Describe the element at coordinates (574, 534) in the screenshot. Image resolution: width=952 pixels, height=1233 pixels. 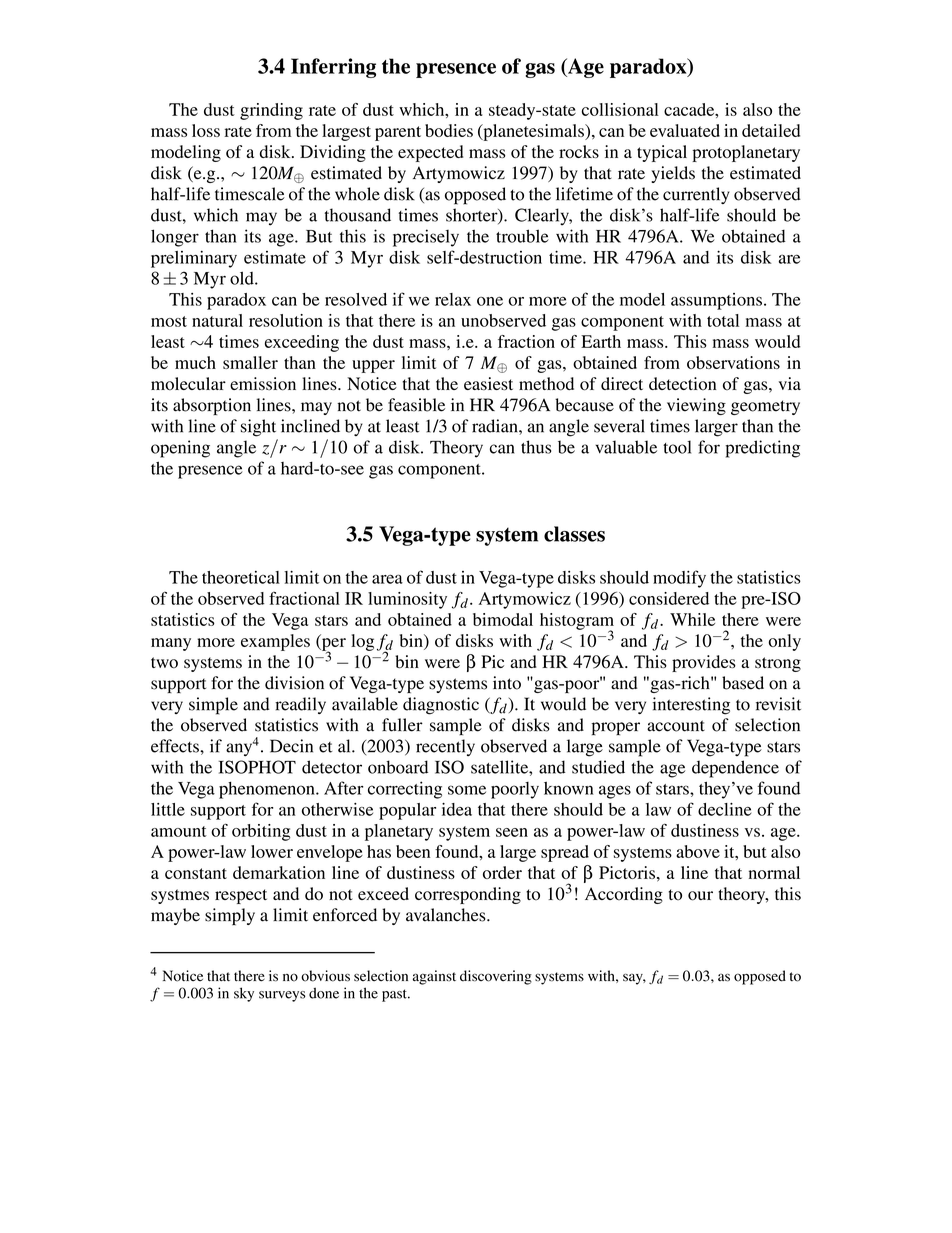
I see `classes` at that location.
